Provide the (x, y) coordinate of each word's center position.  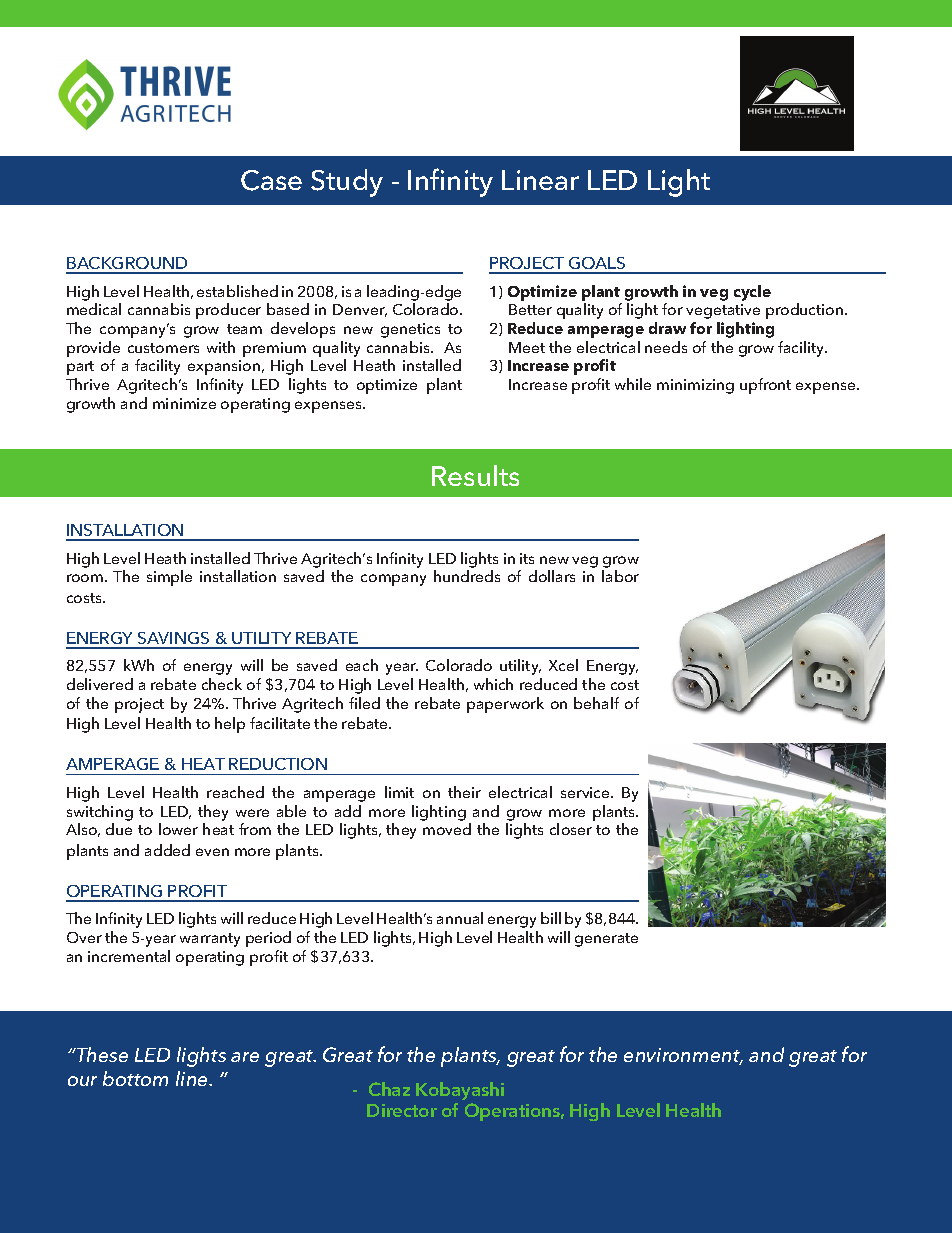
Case (271, 180)
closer (571, 829)
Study (347, 183)
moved (447, 829)
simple (169, 578)
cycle (752, 293)
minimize (184, 403)
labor (620, 576)
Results (475, 475)
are (245, 1057)
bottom (135, 1078)
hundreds (467, 576)
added (167, 850)
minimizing (695, 386)
